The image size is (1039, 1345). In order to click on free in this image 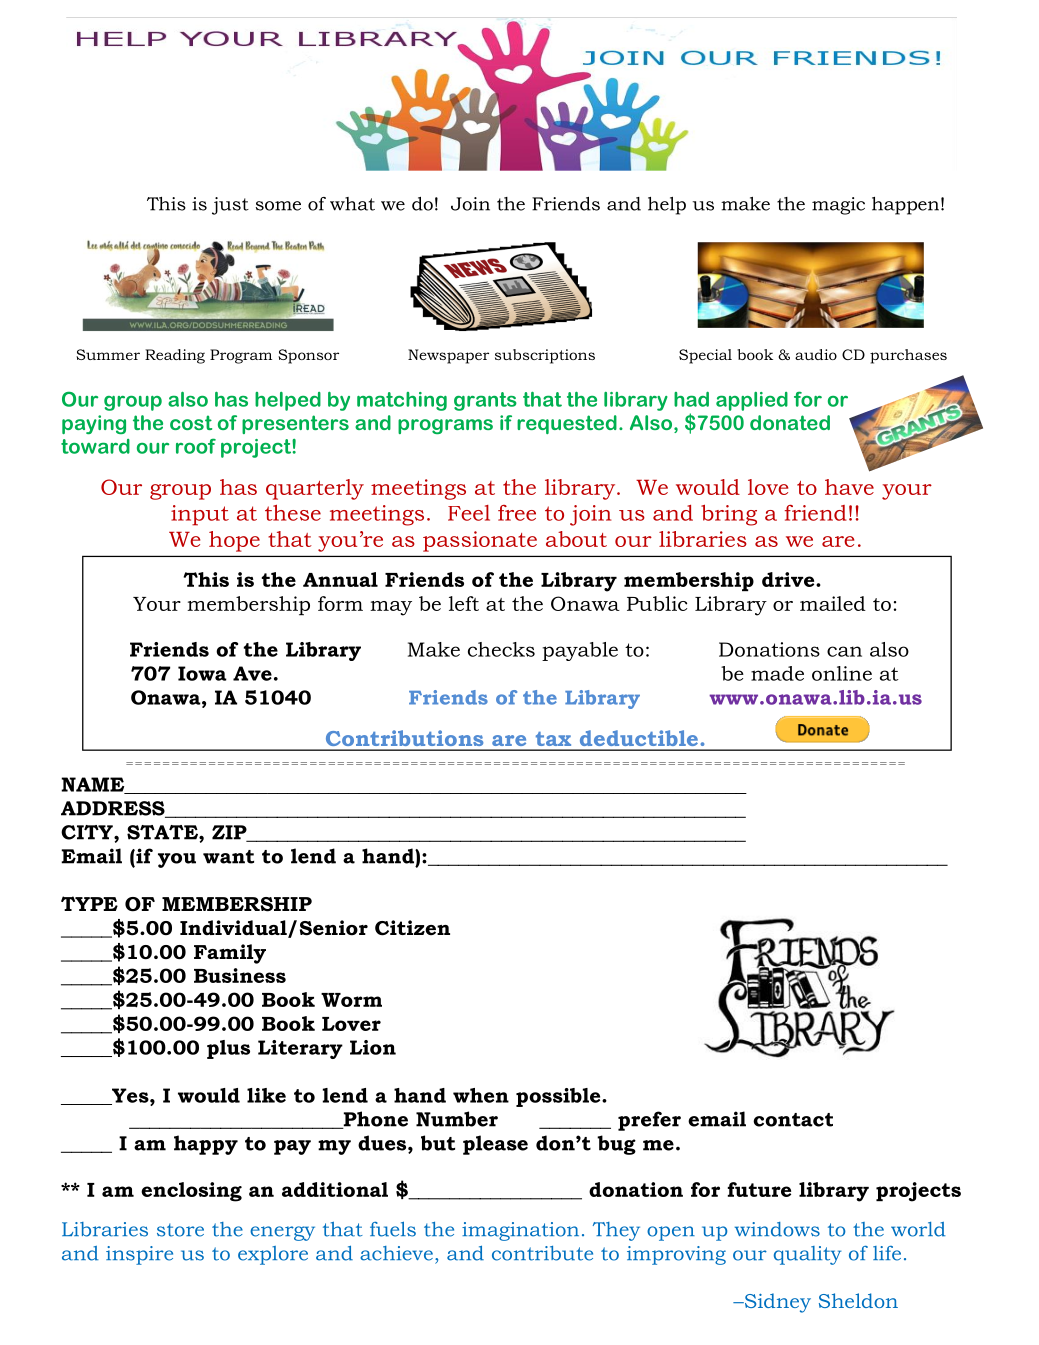, I will do `click(517, 513)`.
